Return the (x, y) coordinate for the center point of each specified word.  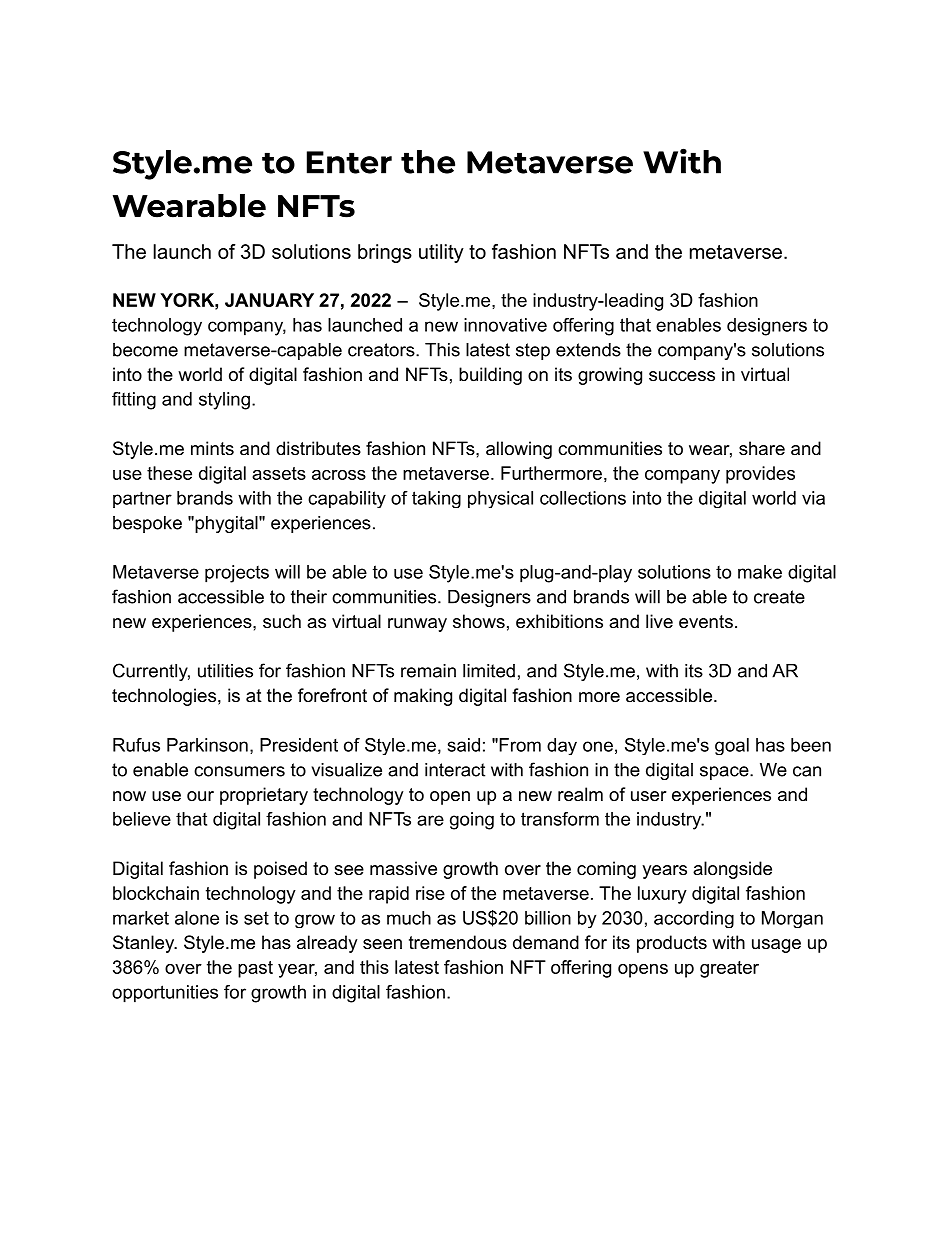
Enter (349, 162)
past (255, 969)
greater (729, 969)
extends (588, 350)
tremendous (458, 942)
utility (441, 253)
